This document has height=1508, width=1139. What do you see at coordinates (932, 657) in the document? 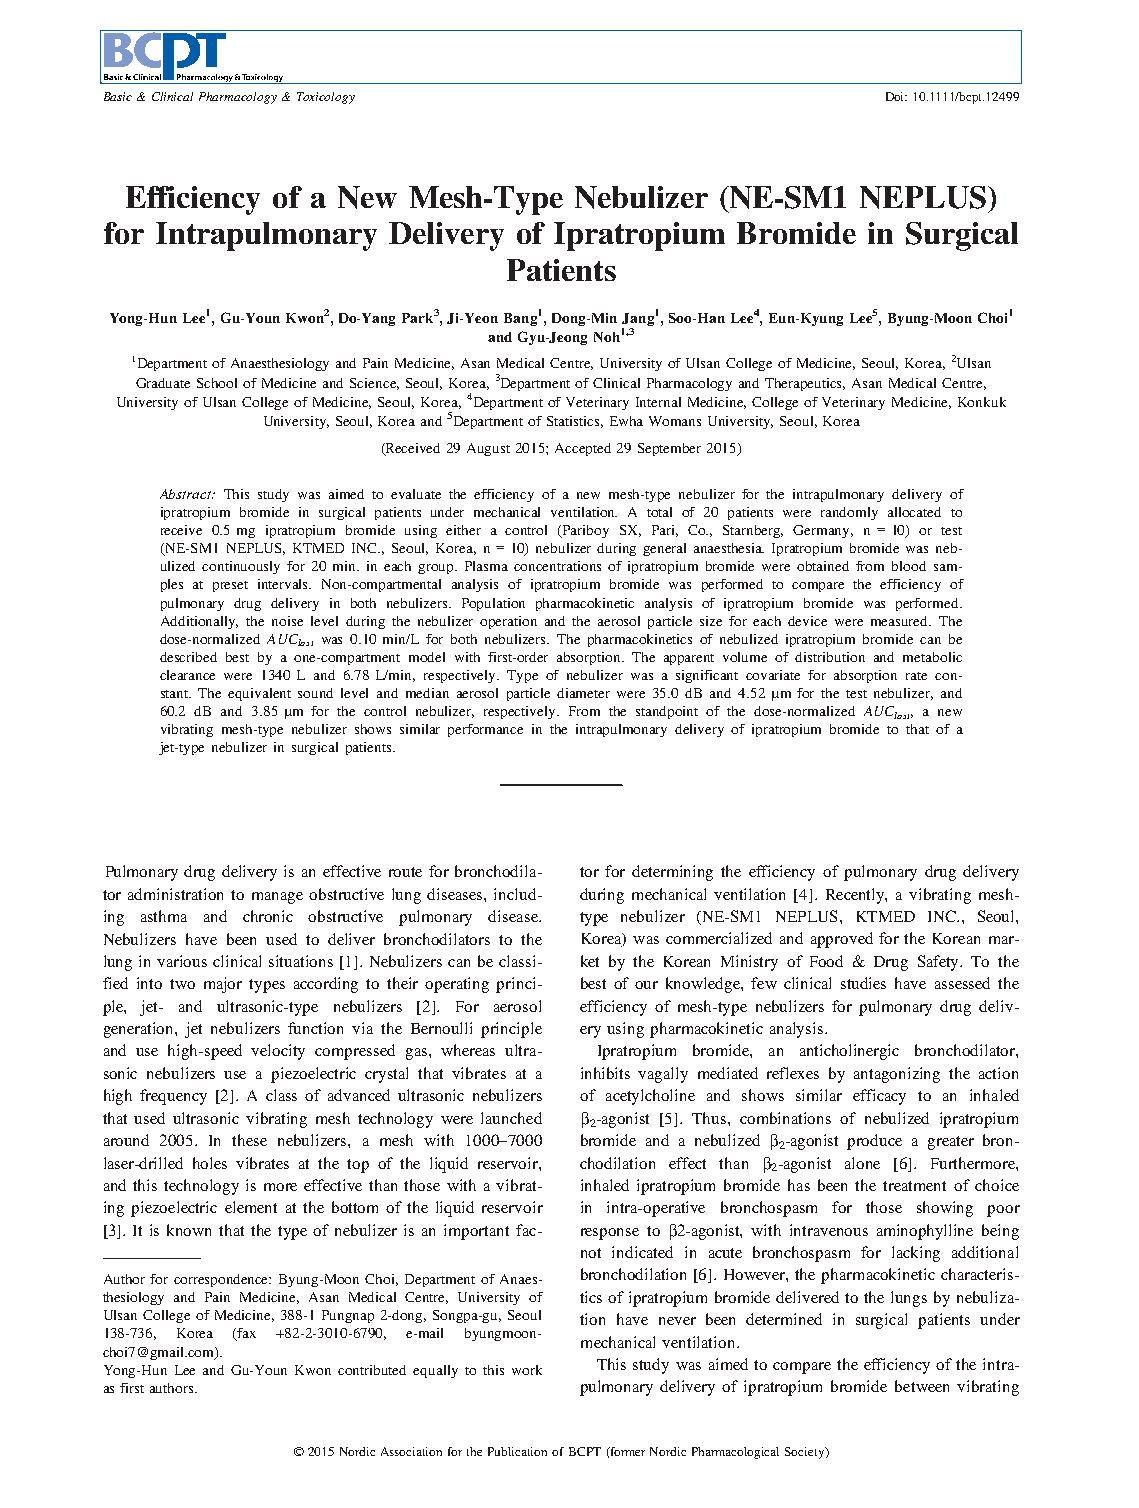
I see `metabolic` at bounding box center [932, 657].
